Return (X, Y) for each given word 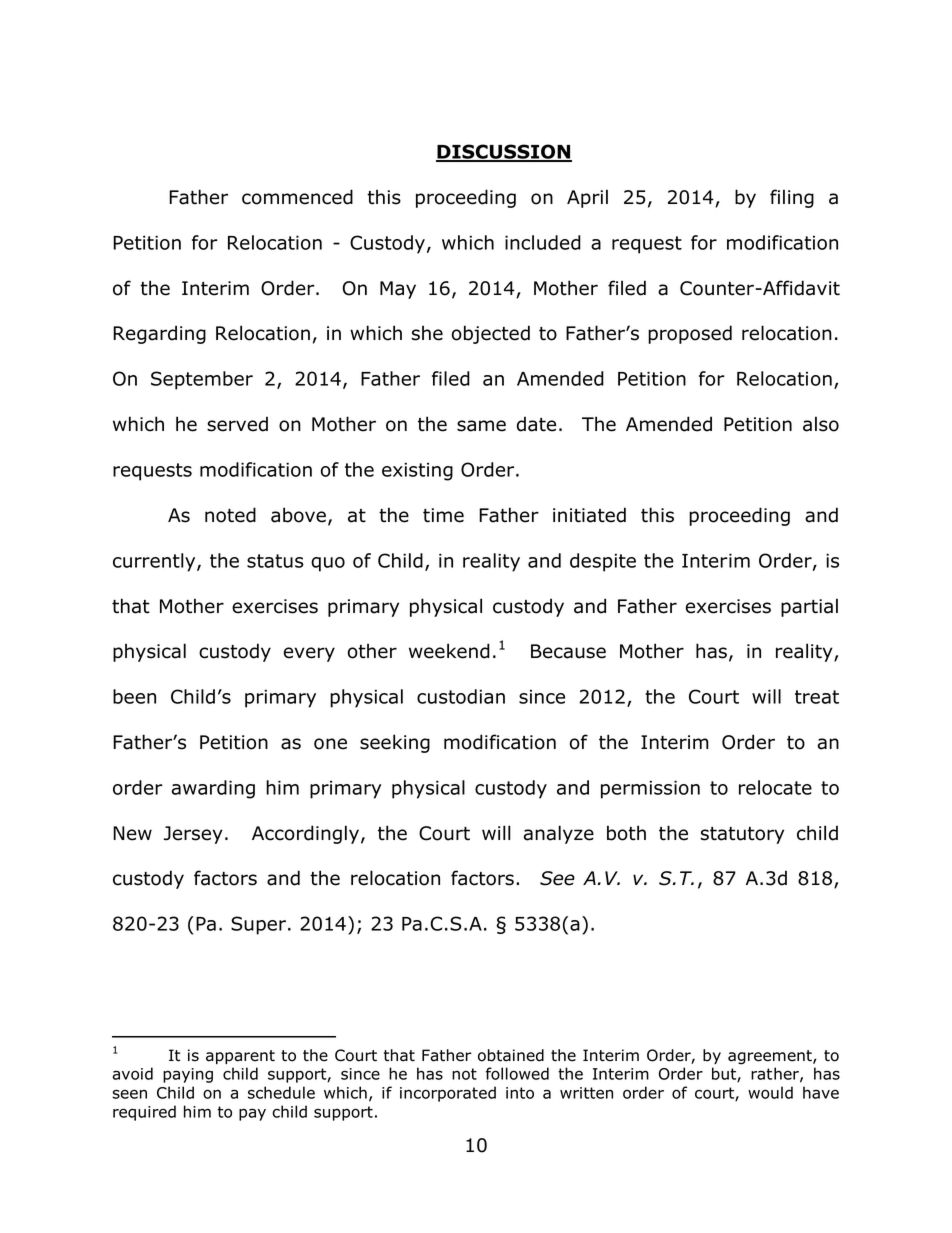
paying (188, 1075)
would (770, 1092)
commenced (297, 197)
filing (792, 198)
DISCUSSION (504, 153)
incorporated (448, 1094)
